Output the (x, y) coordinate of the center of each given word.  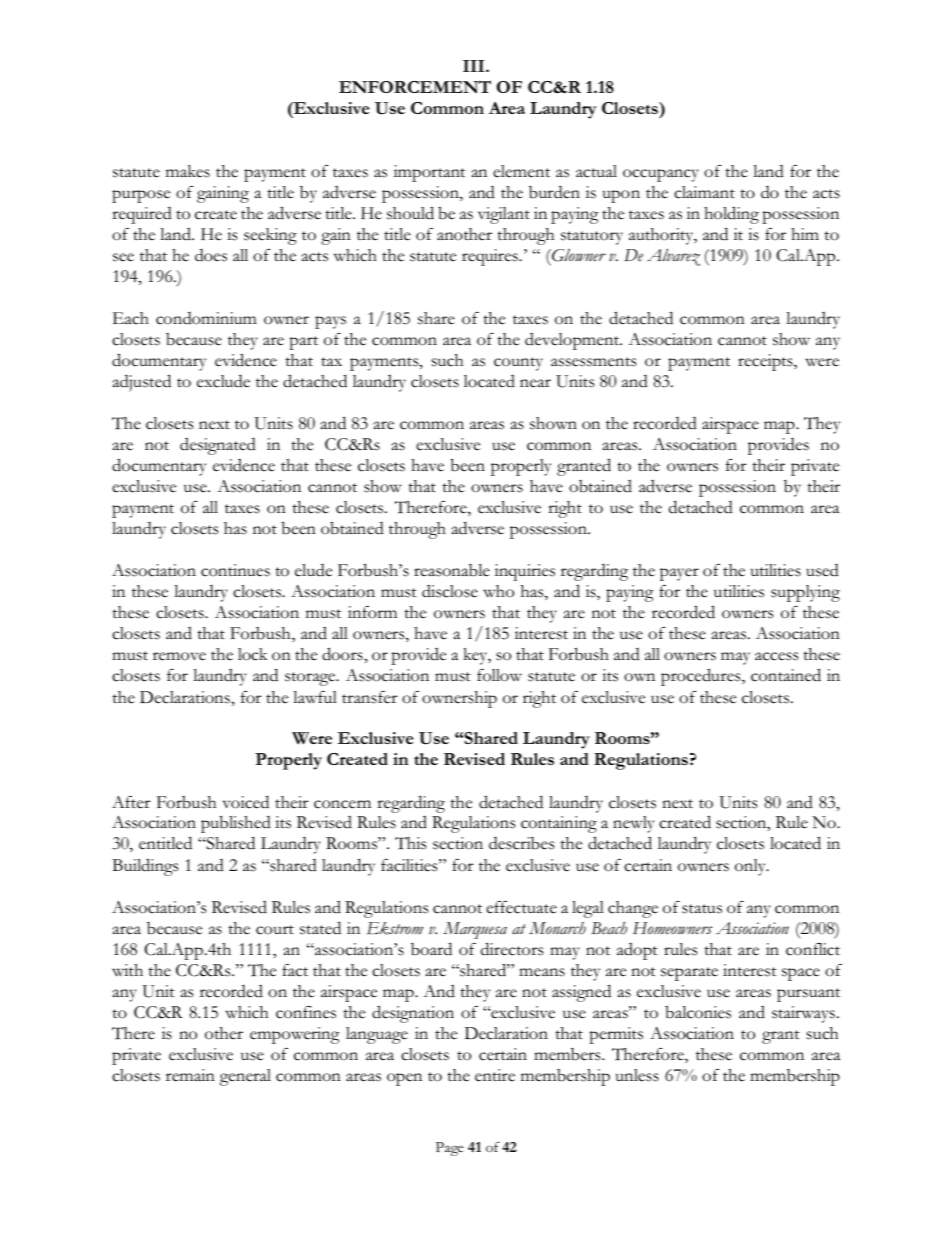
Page (450, 1149)
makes (188, 171)
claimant (704, 192)
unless (637, 1075)
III (475, 66)
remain (190, 1075)
